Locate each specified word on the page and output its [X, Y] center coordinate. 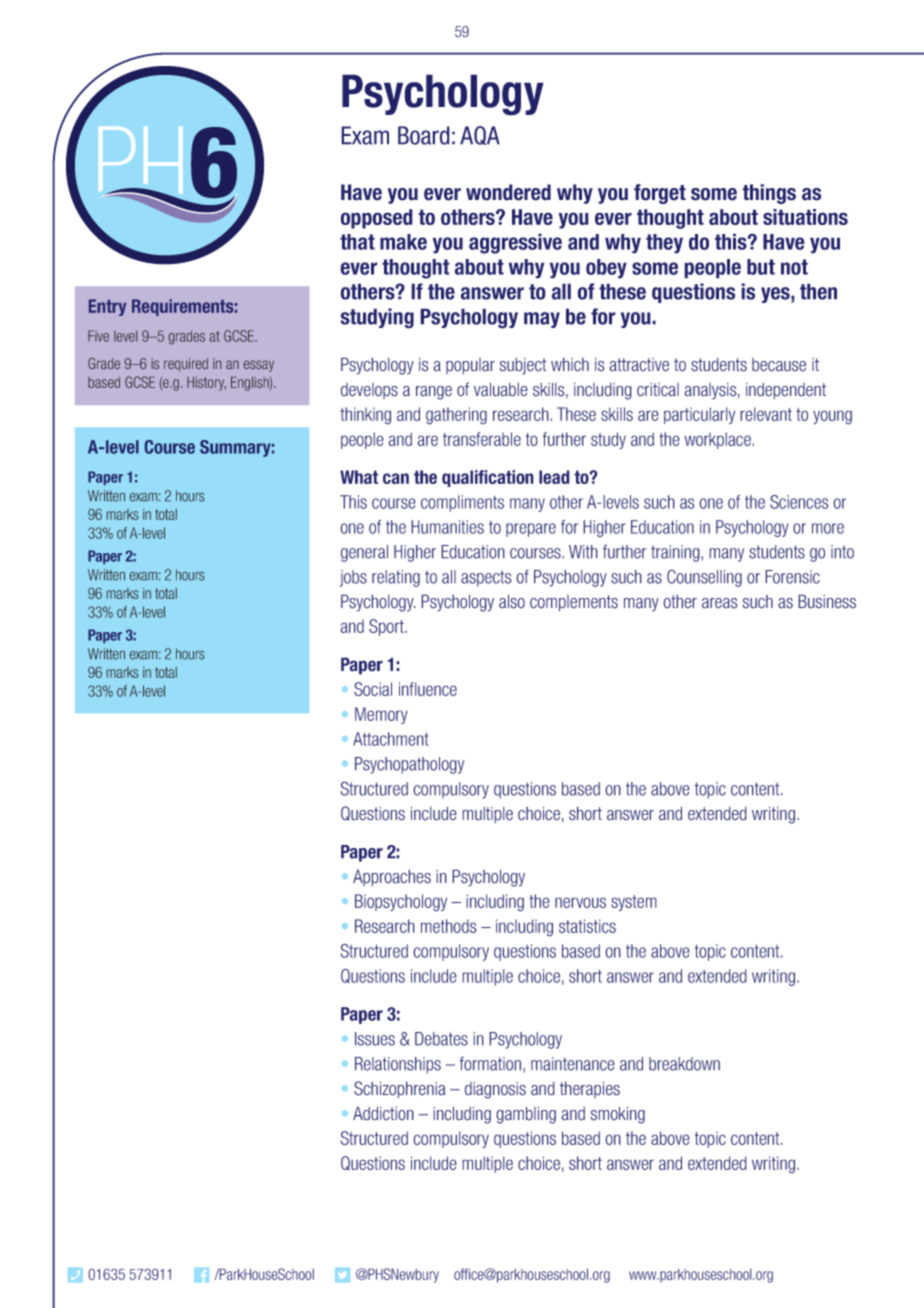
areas [720, 603]
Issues [375, 1039]
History [206, 384]
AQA [480, 135]
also [512, 601]
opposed [376, 219]
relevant [766, 414]
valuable [501, 389]
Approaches [392, 877]
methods [448, 926]
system [634, 903]
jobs [353, 578]
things [769, 194]
